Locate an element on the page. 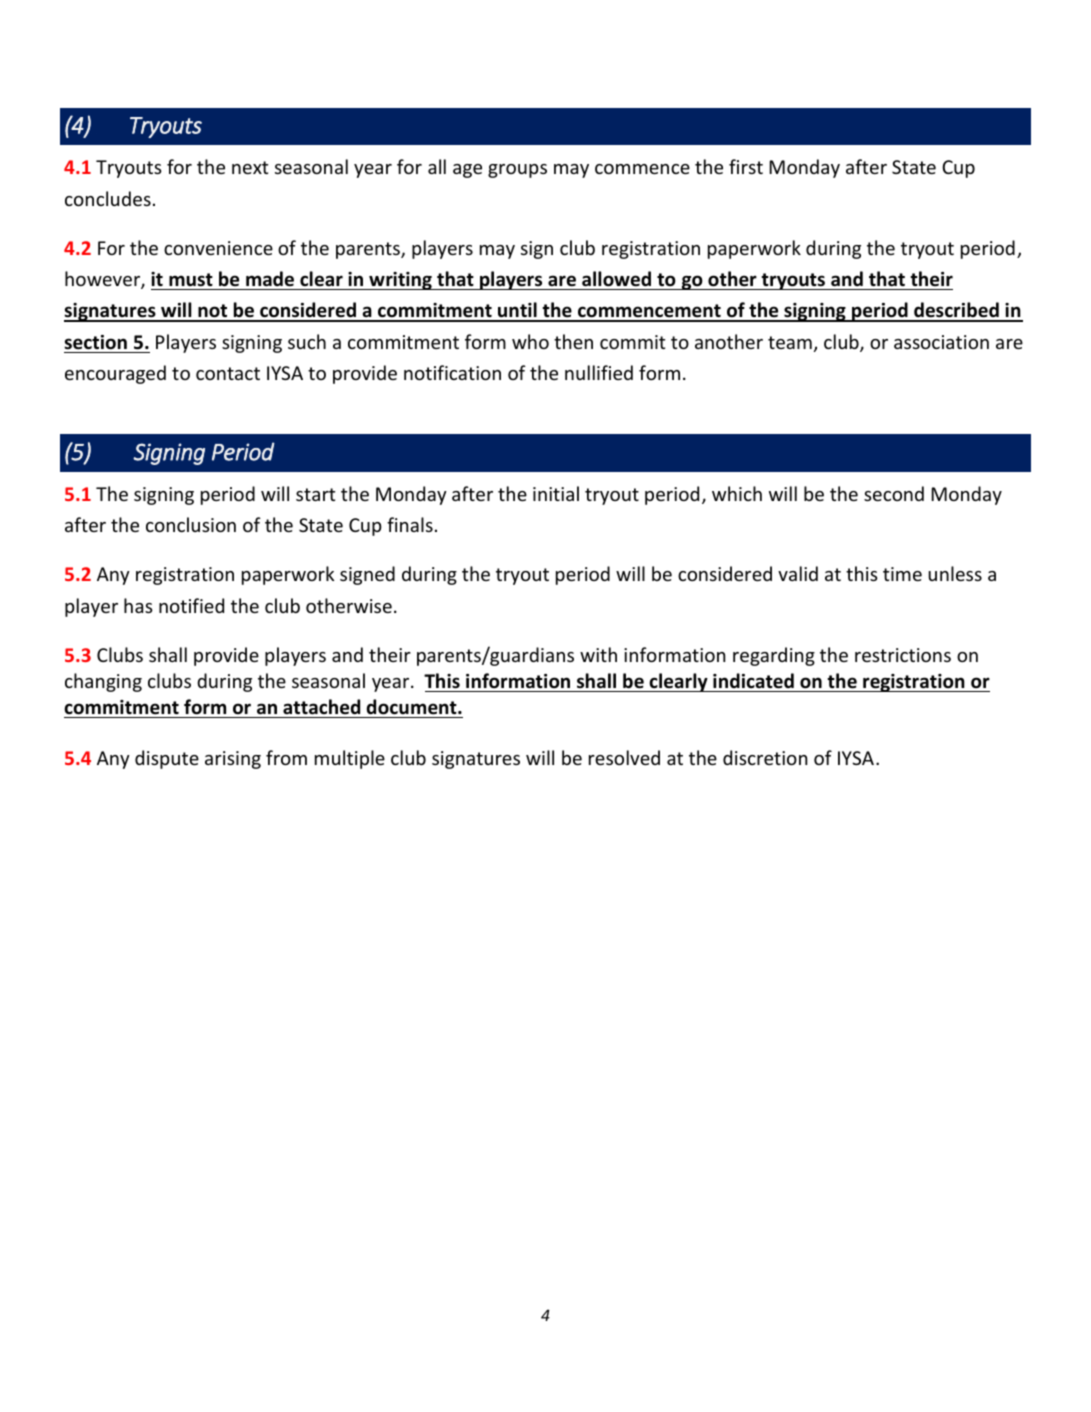 Image resolution: width=1091 pixels, height=1412 pixels. discretion is located at coordinates (765, 757).
